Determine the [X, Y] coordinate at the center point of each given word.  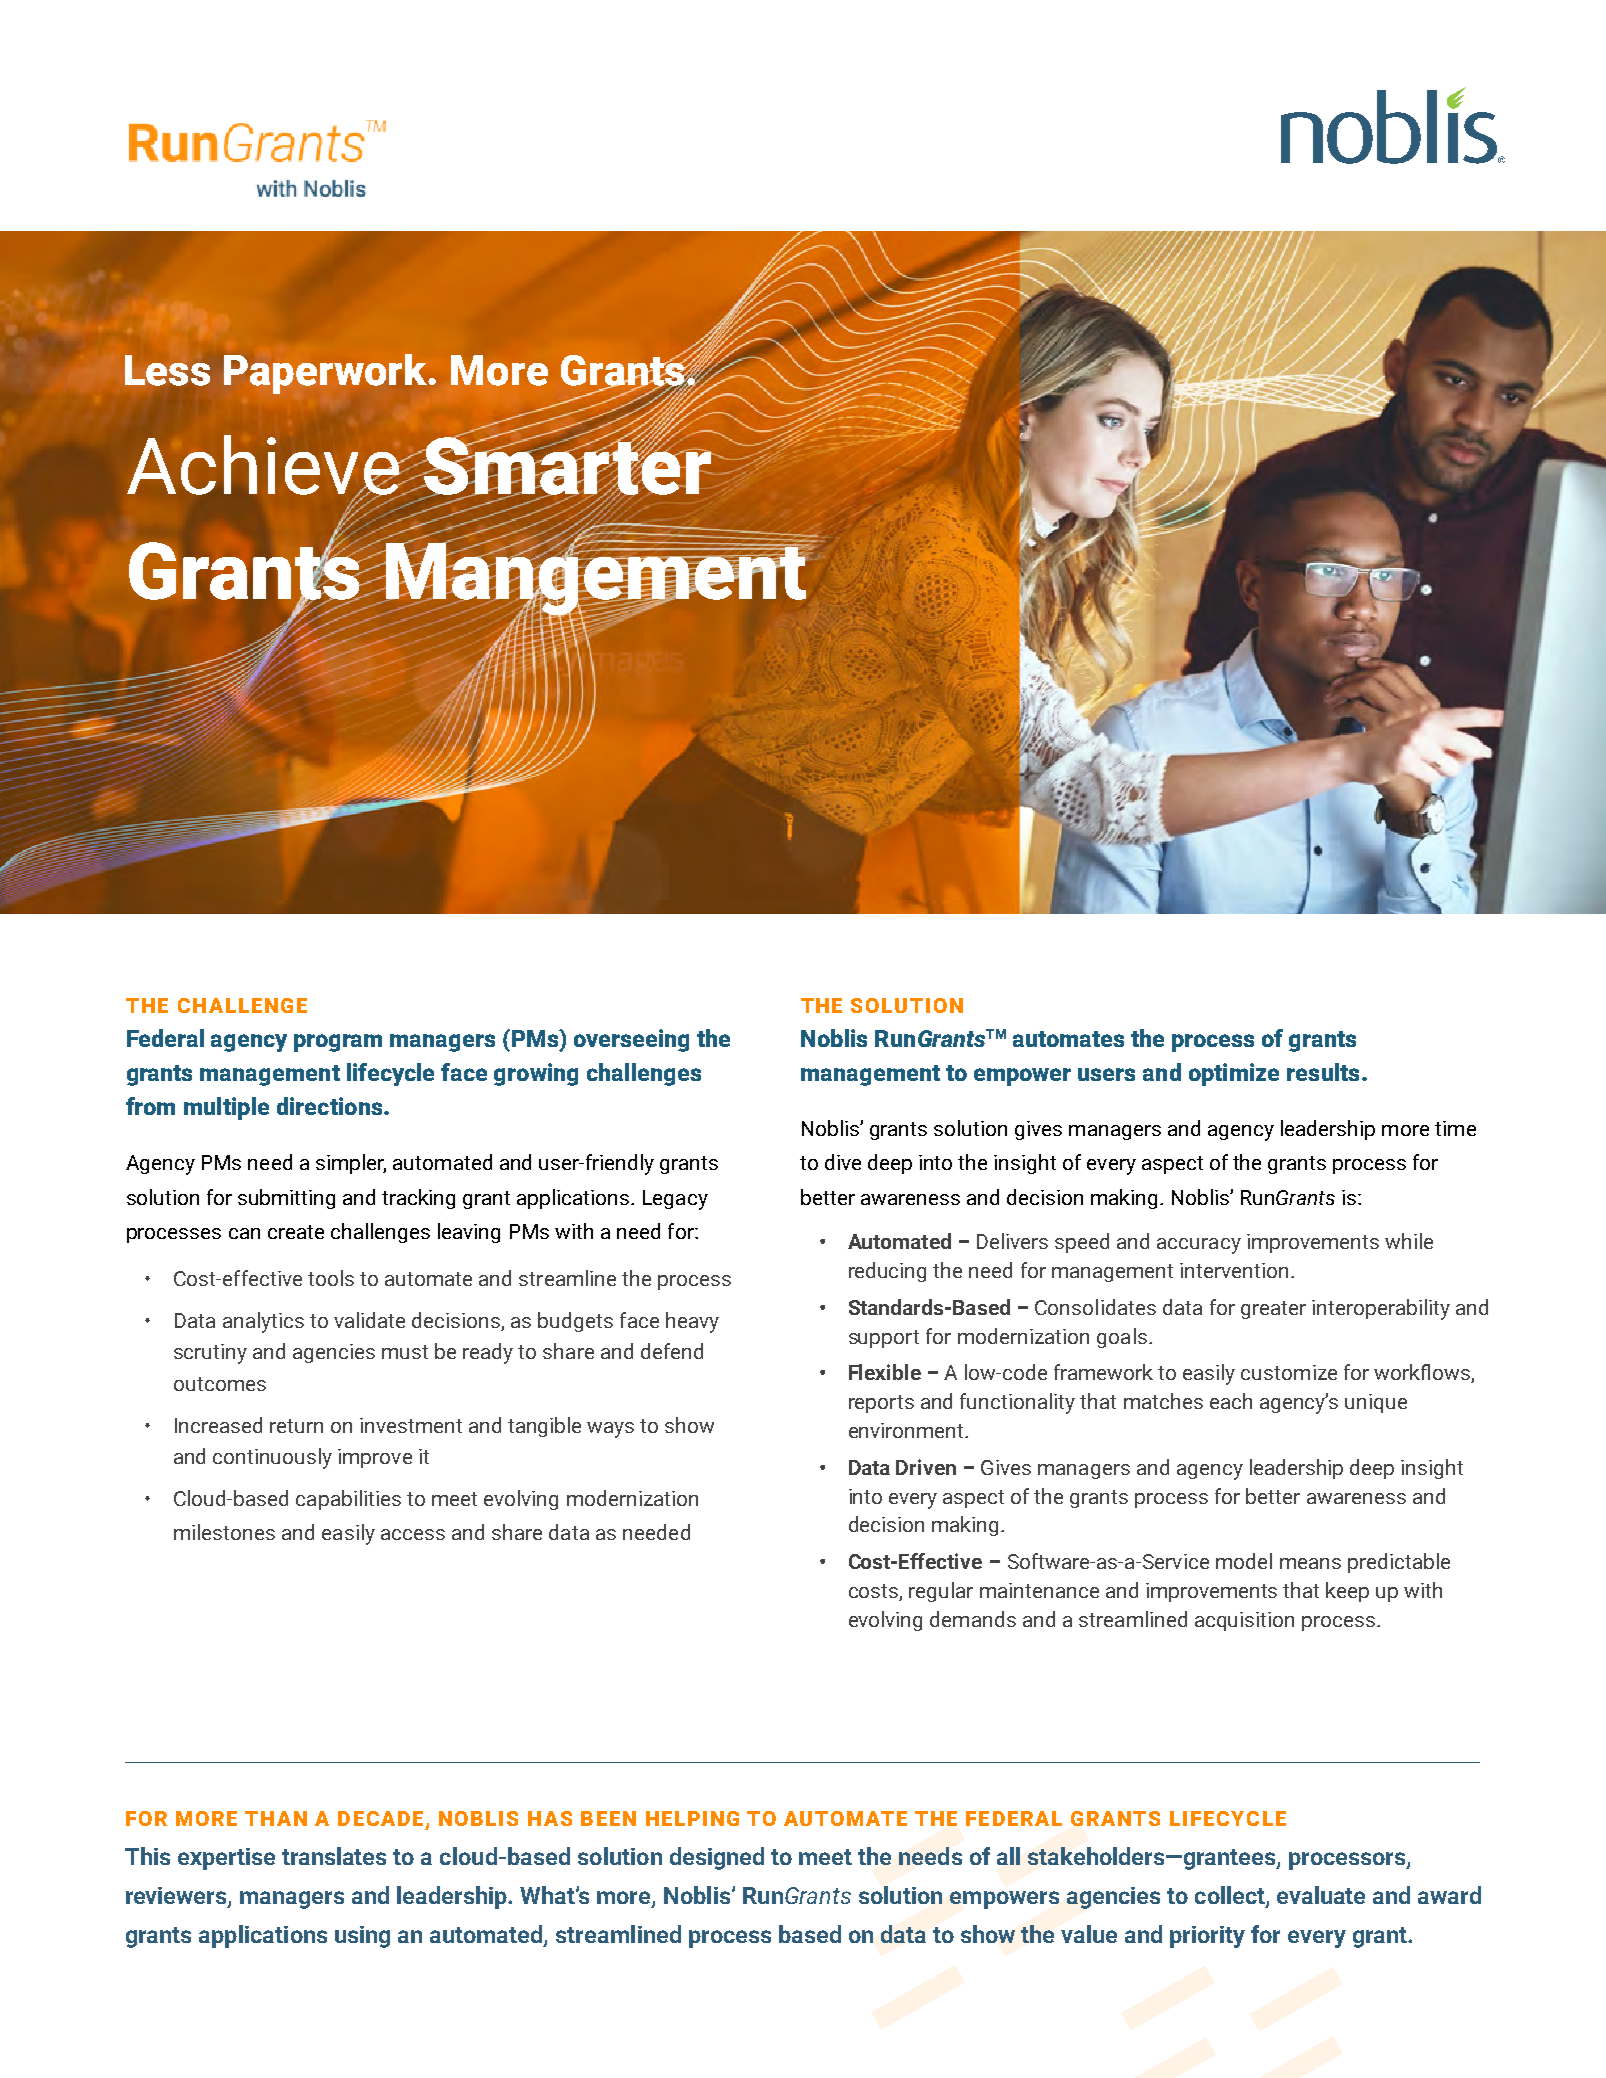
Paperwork [327, 374]
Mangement [595, 579]
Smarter [568, 466]
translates [334, 1856]
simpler [351, 1164]
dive [843, 1162]
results [1323, 1072]
